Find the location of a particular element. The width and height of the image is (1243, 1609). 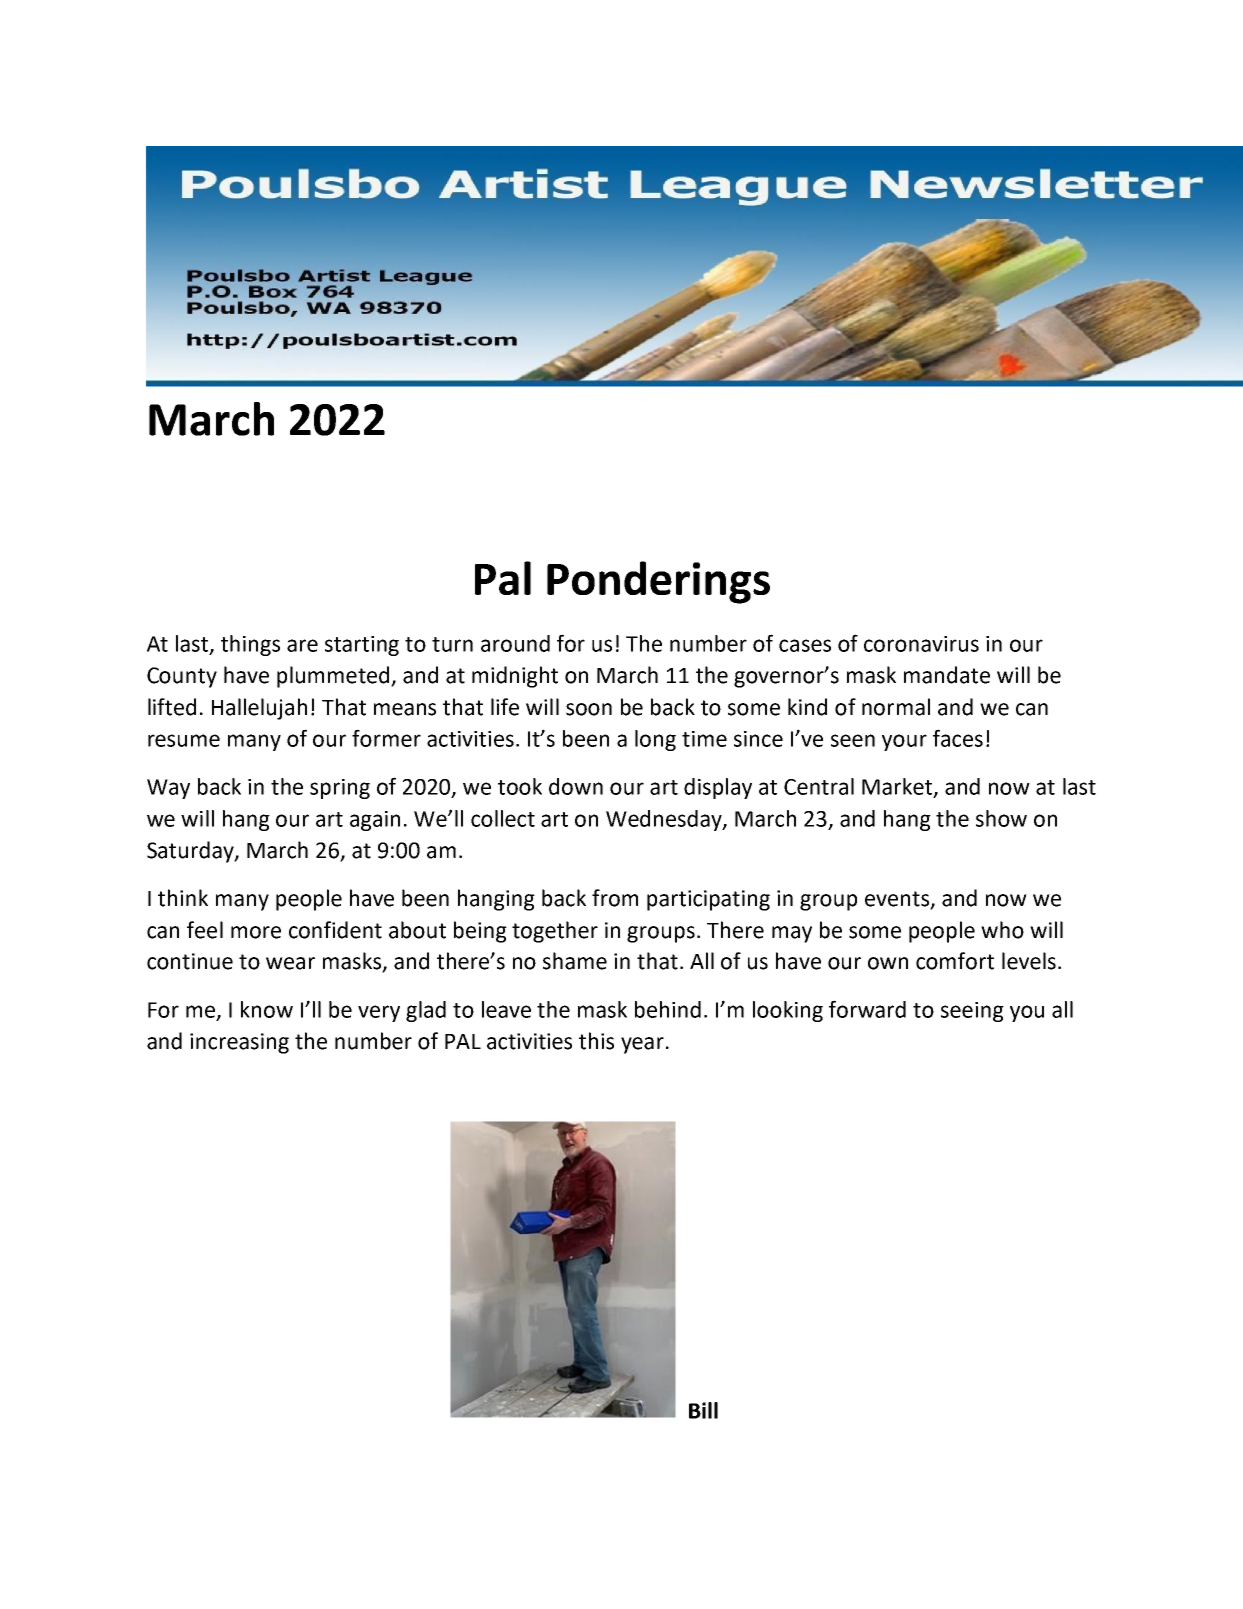

this is located at coordinates (596, 1041).
